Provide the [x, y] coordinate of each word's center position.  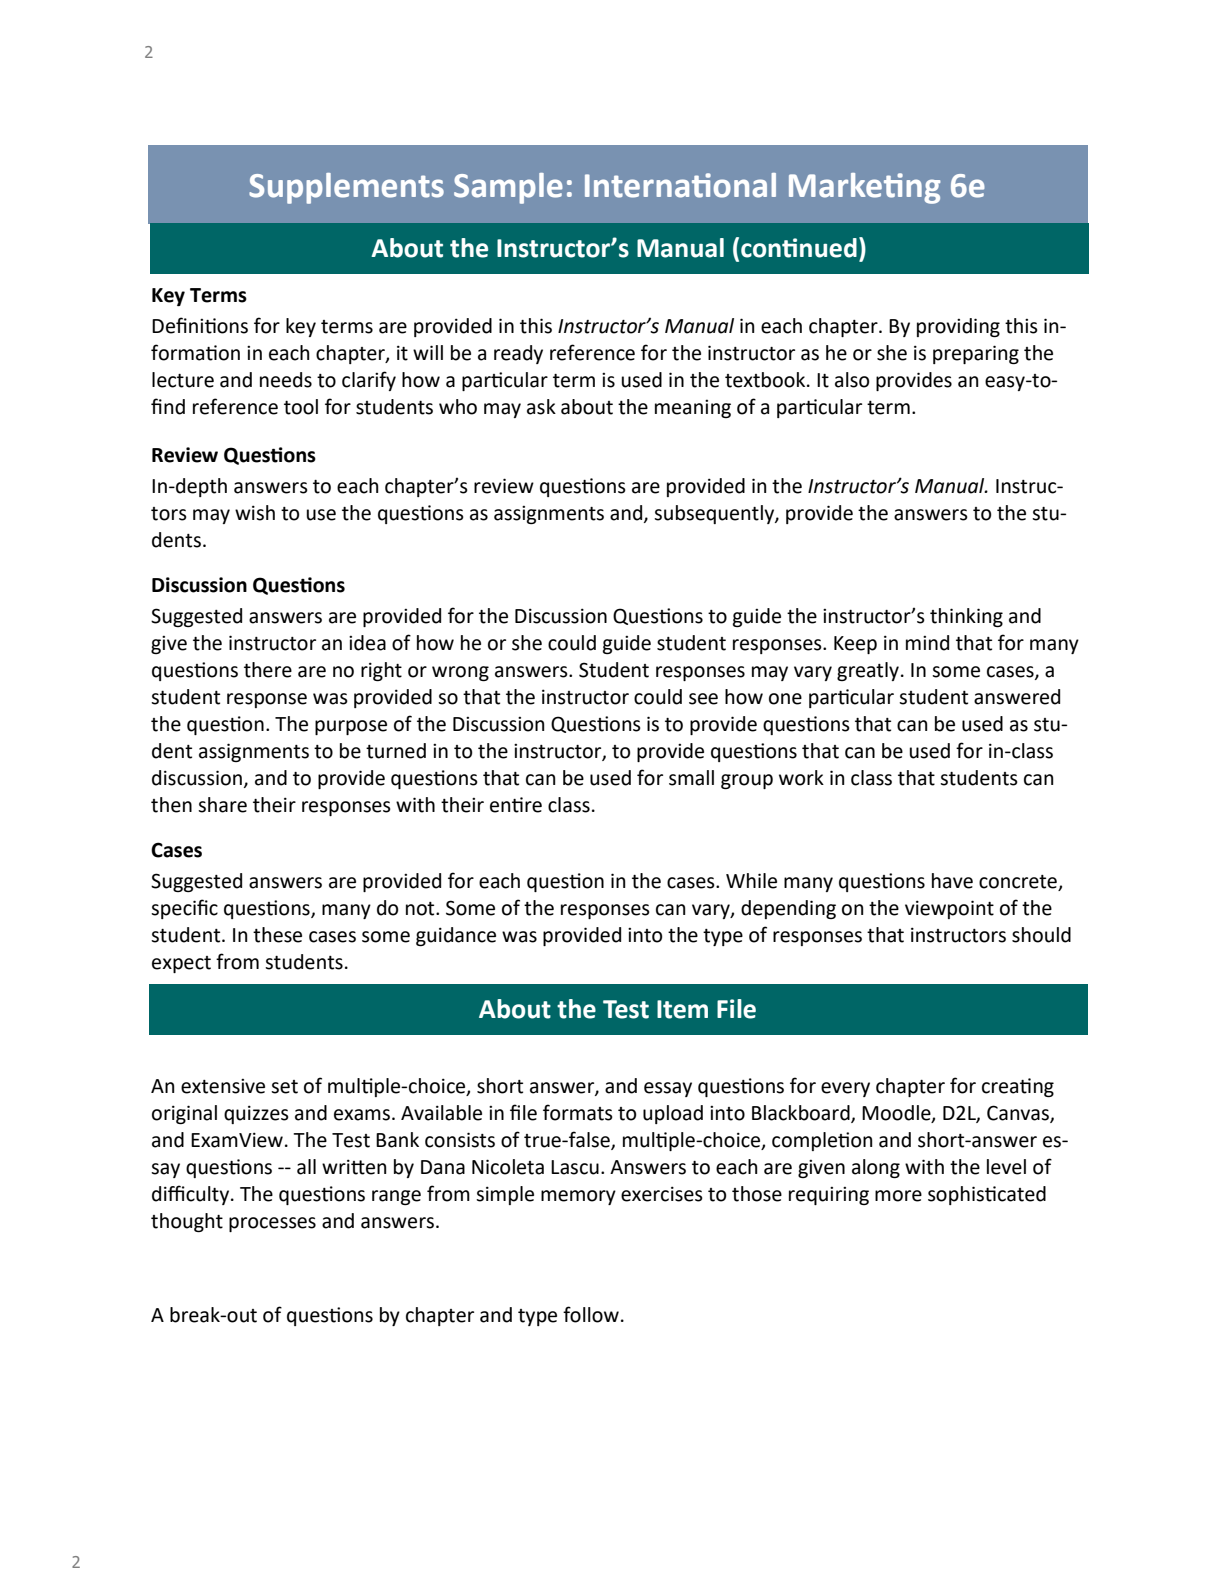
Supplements [346, 188]
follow [591, 1314]
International [680, 185]
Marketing [865, 188]
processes [272, 1224]
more [898, 1196]
